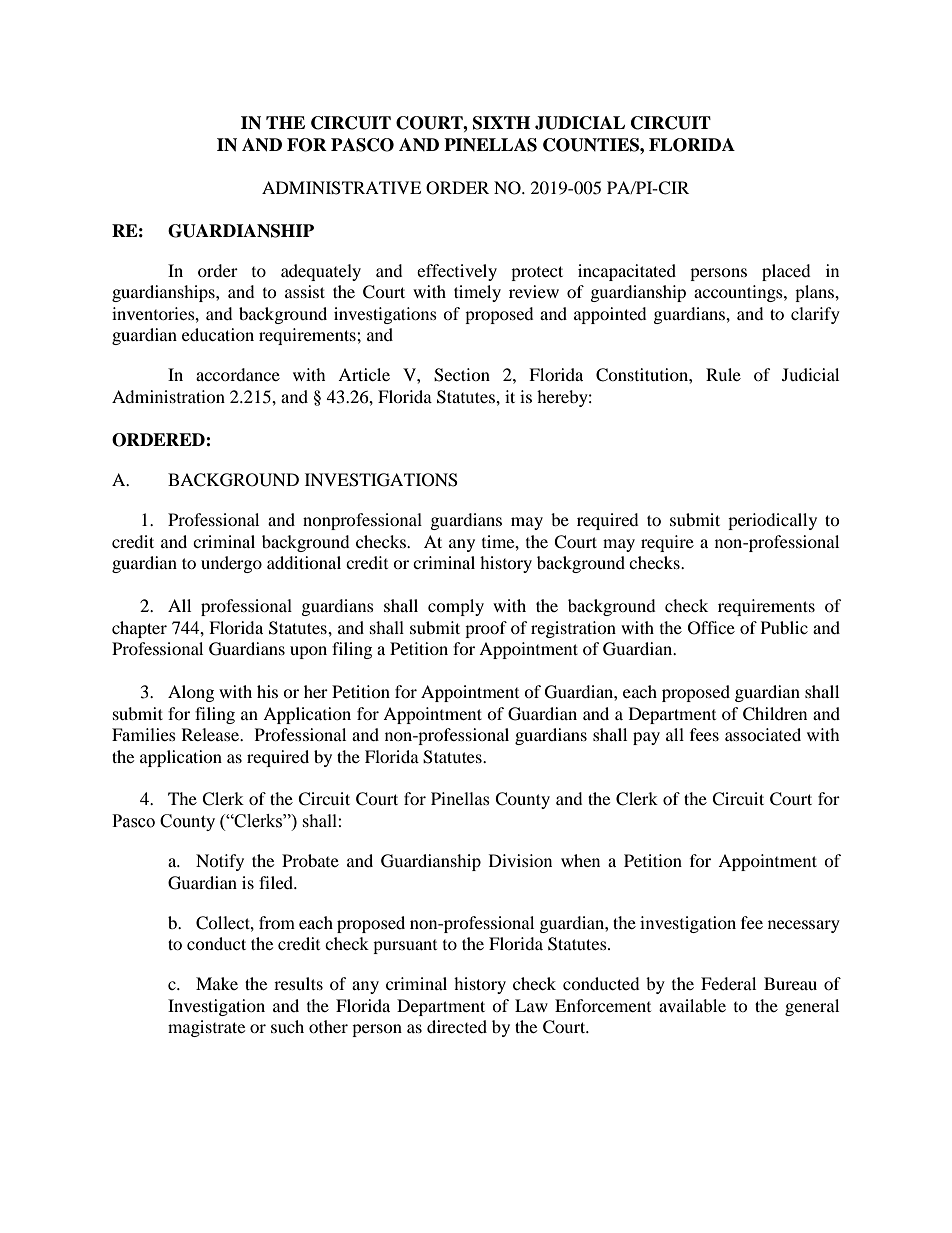 This screenshot has height=1233, width=952. What do you see at coordinates (168, 396) in the screenshot?
I see `Administration` at bounding box center [168, 396].
